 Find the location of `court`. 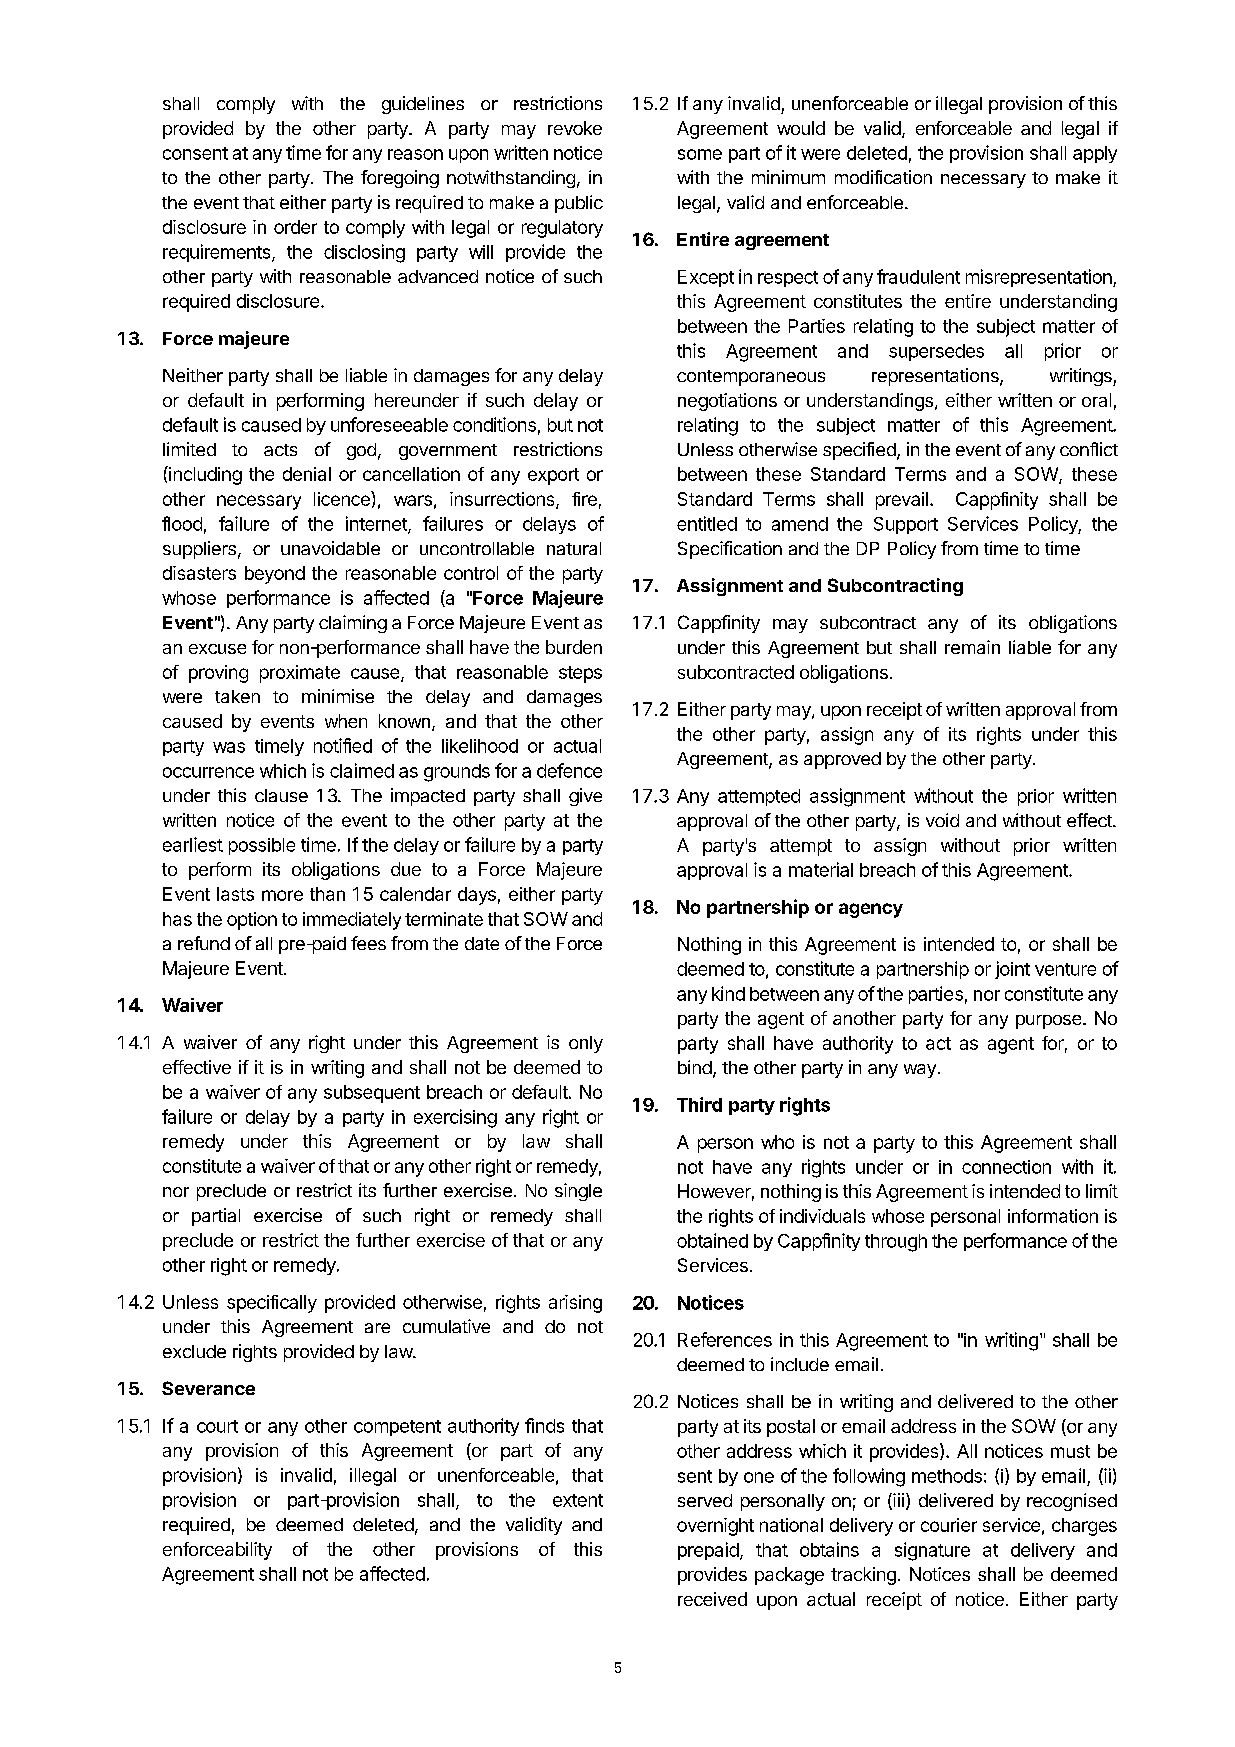

court is located at coordinates (217, 1426).
